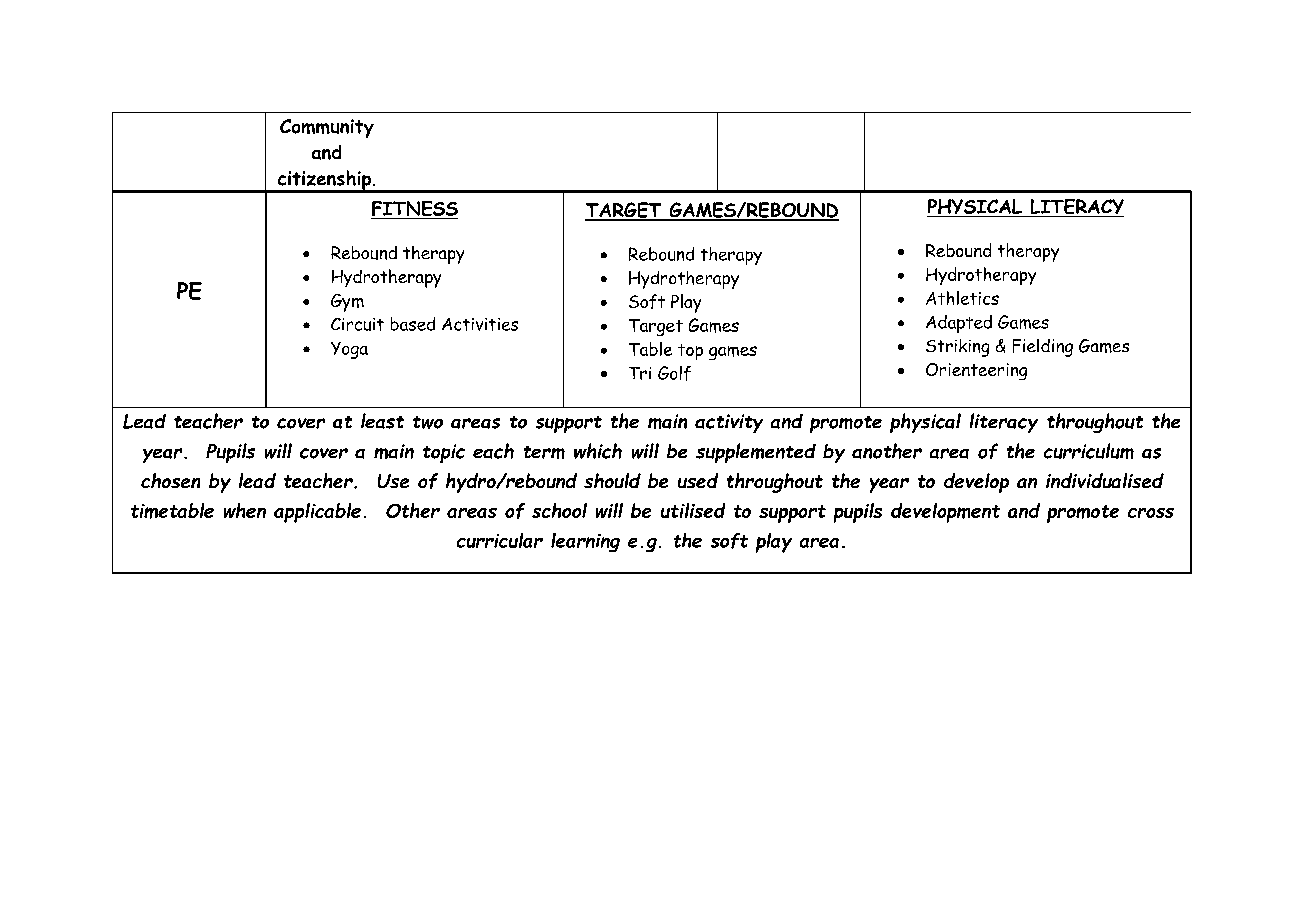  I want to click on Community, so click(327, 128).
